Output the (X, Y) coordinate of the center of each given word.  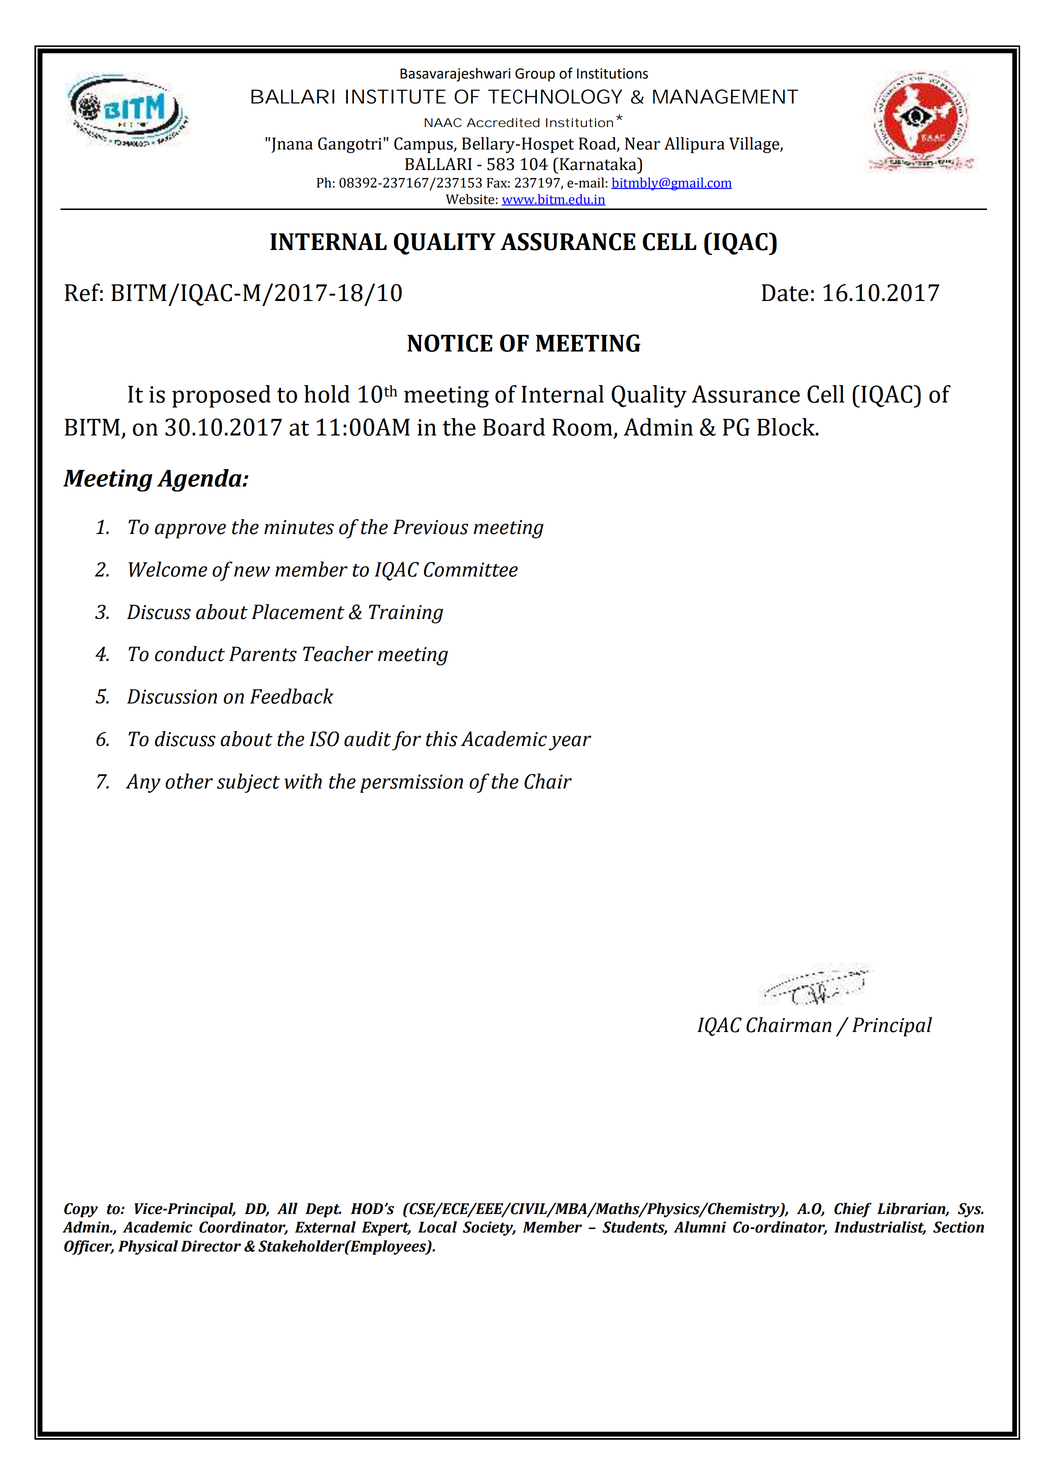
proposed (221, 396)
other (189, 781)
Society (489, 1228)
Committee (471, 569)
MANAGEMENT (725, 96)
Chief (853, 1210)
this (442, 739)
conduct (190, 654)
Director (211, 1246)
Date (785, 293)
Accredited (503, 123)
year (570, 743)
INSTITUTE (396, 96)
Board (514, 427)
